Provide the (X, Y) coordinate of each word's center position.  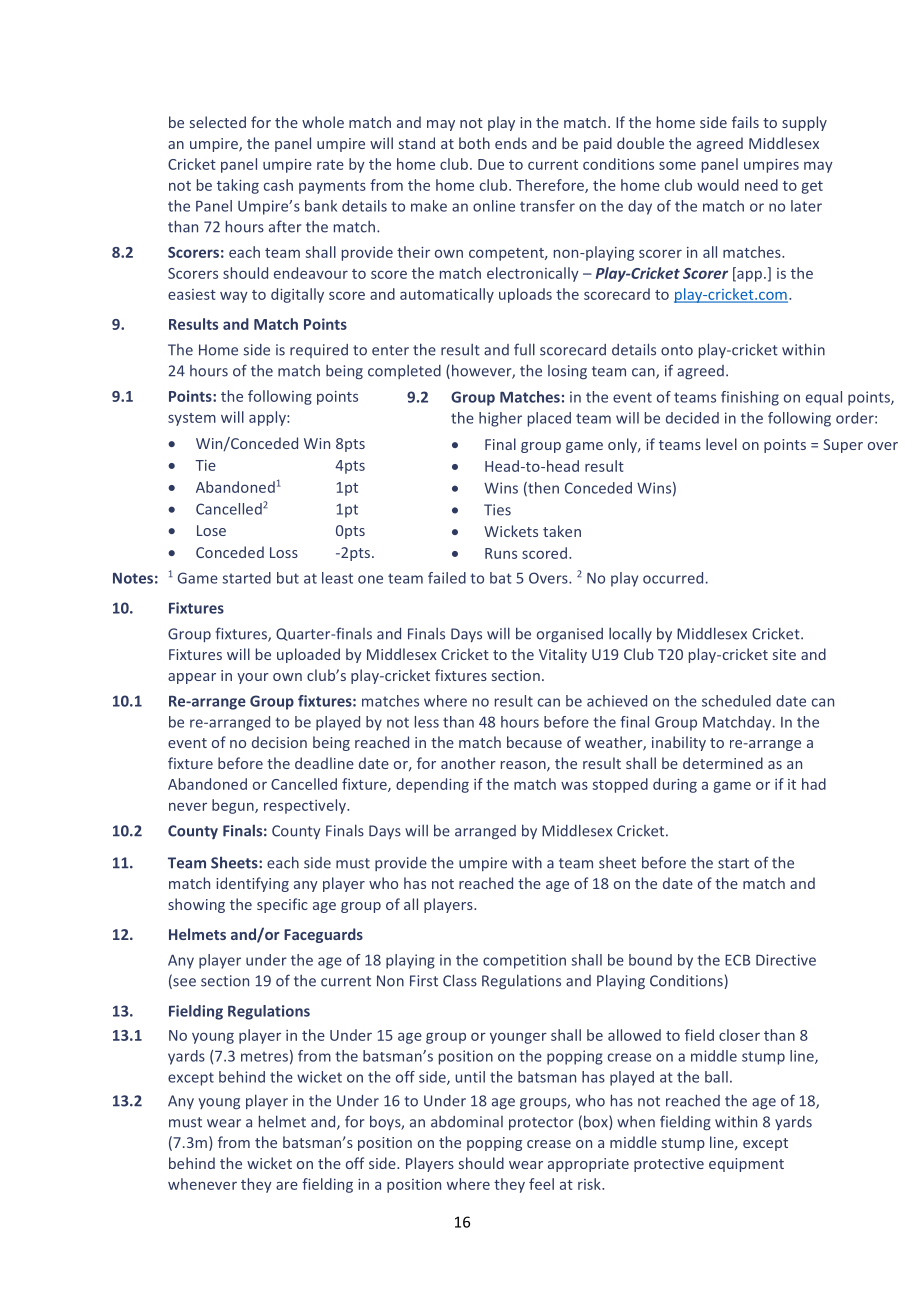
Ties (497, 510)
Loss (284, 552)
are (287, 1185)
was (574, 786)
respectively (306, 806)
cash (278, 185)
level (721, 444)
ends (511, 143)
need (761, 185)
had (814, 784)
